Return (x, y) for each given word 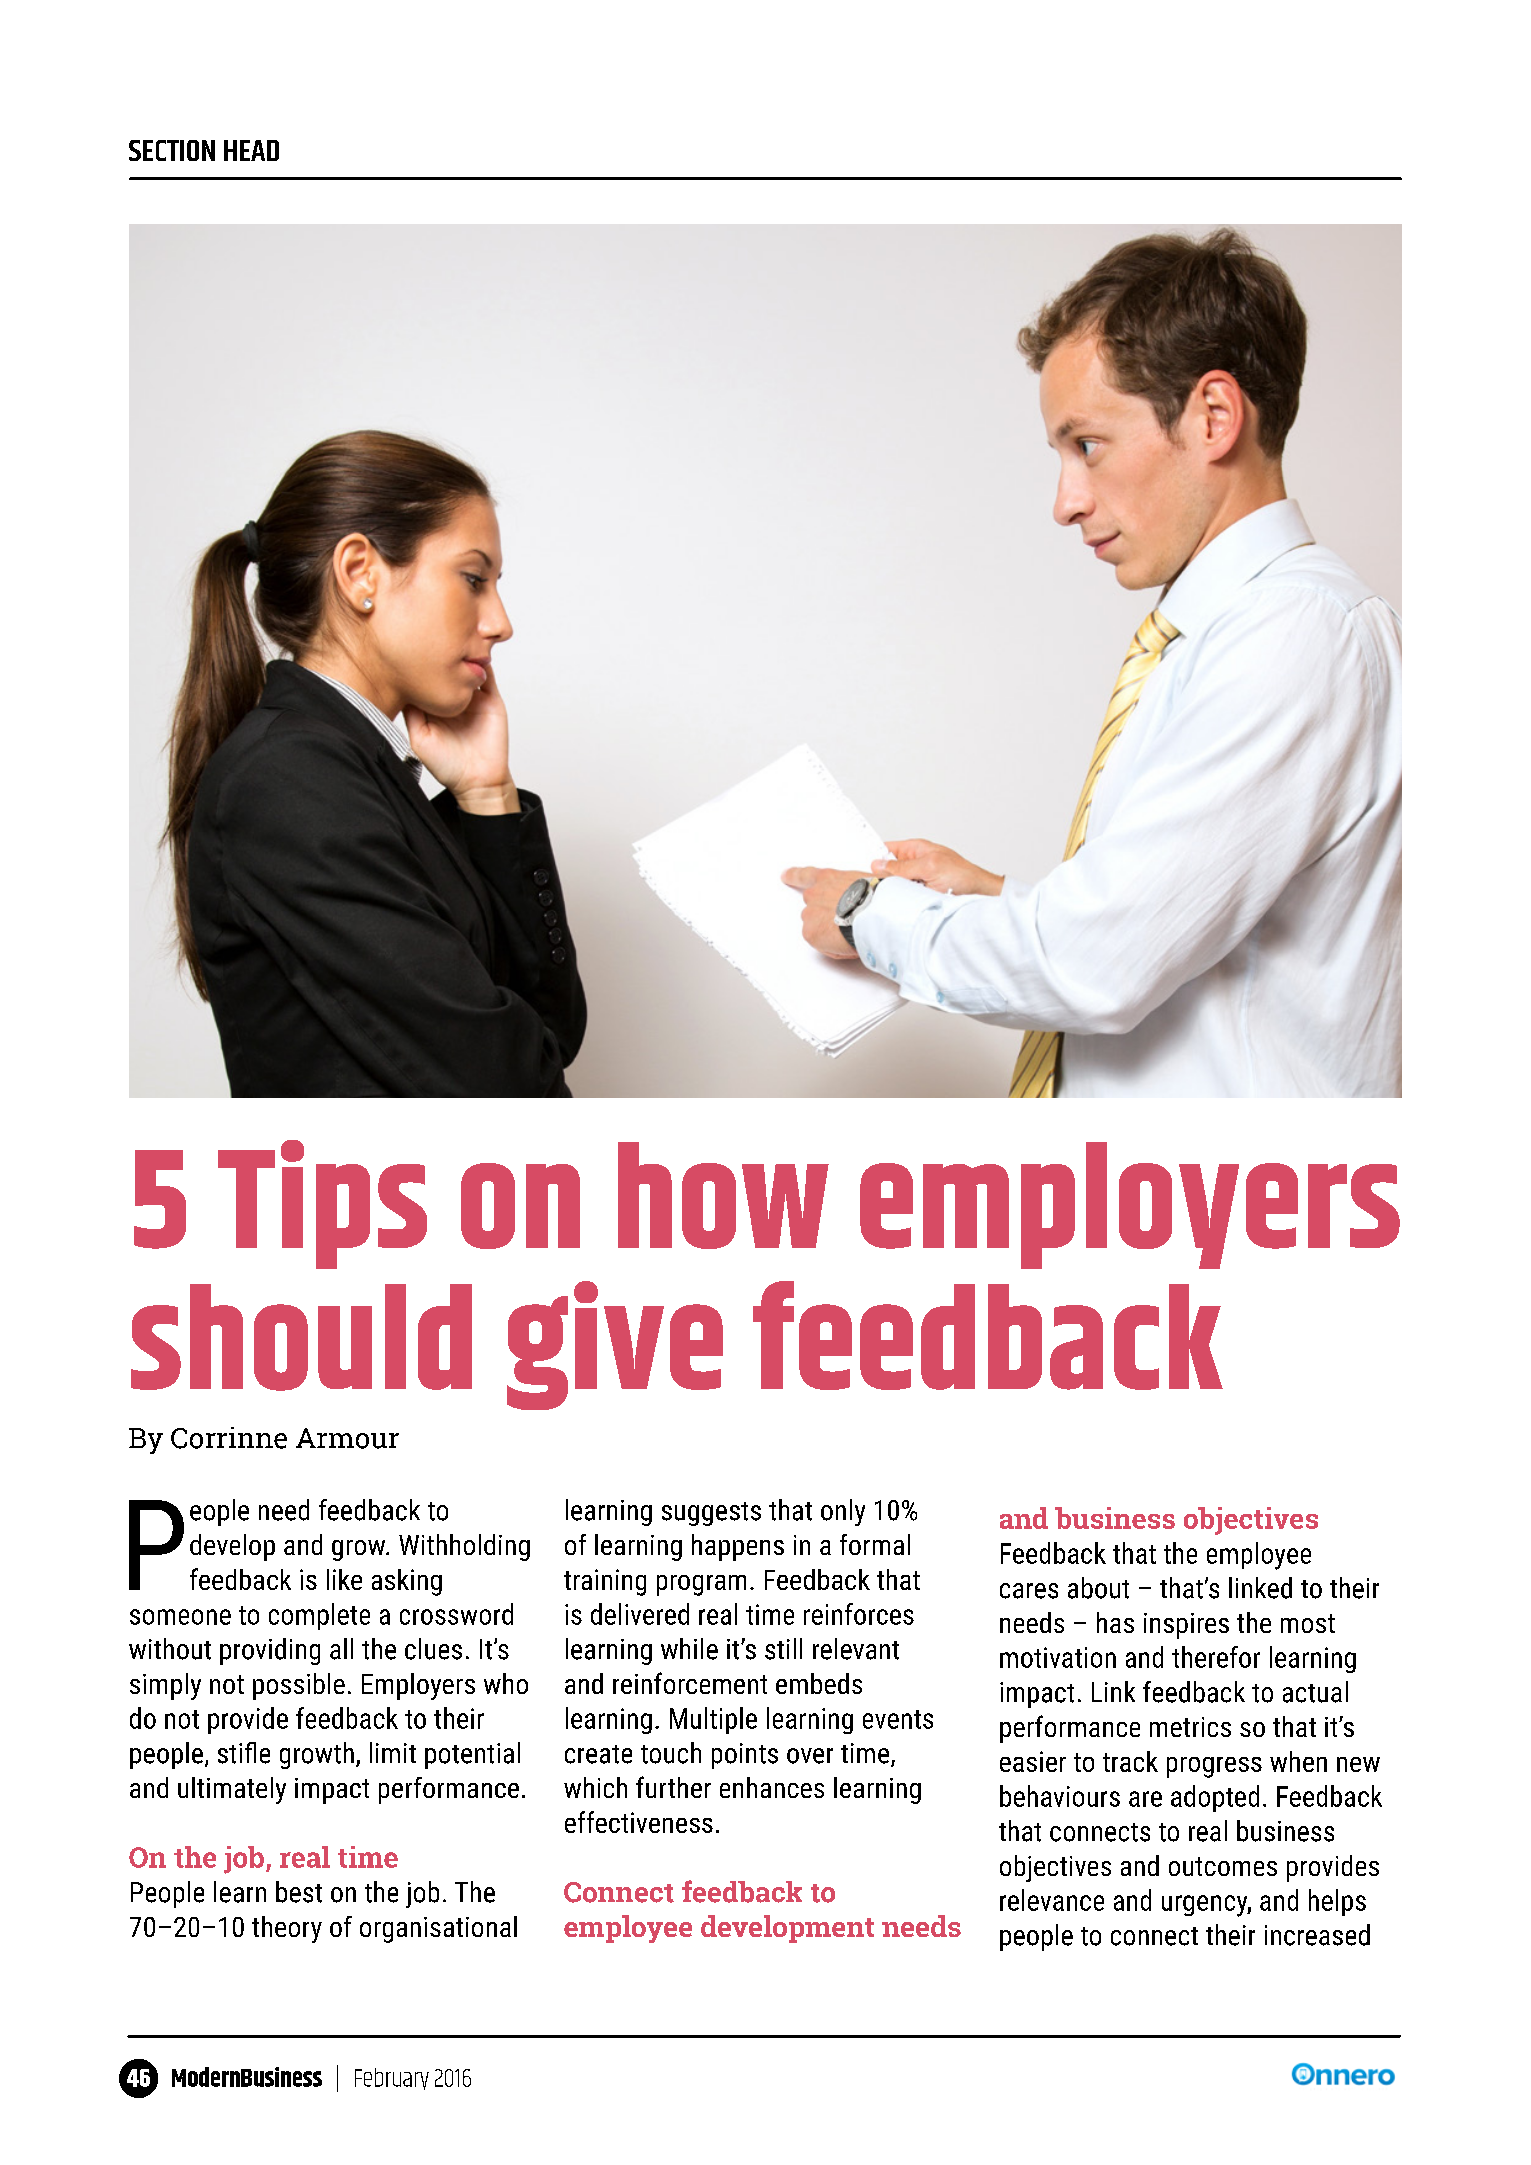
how (723, 1195)
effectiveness (639, 1822)
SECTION (172, 150)
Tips (322, 1204)
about (1098, 1588)
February (392, 2079)
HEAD (251, 150)
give (615, 1345)
